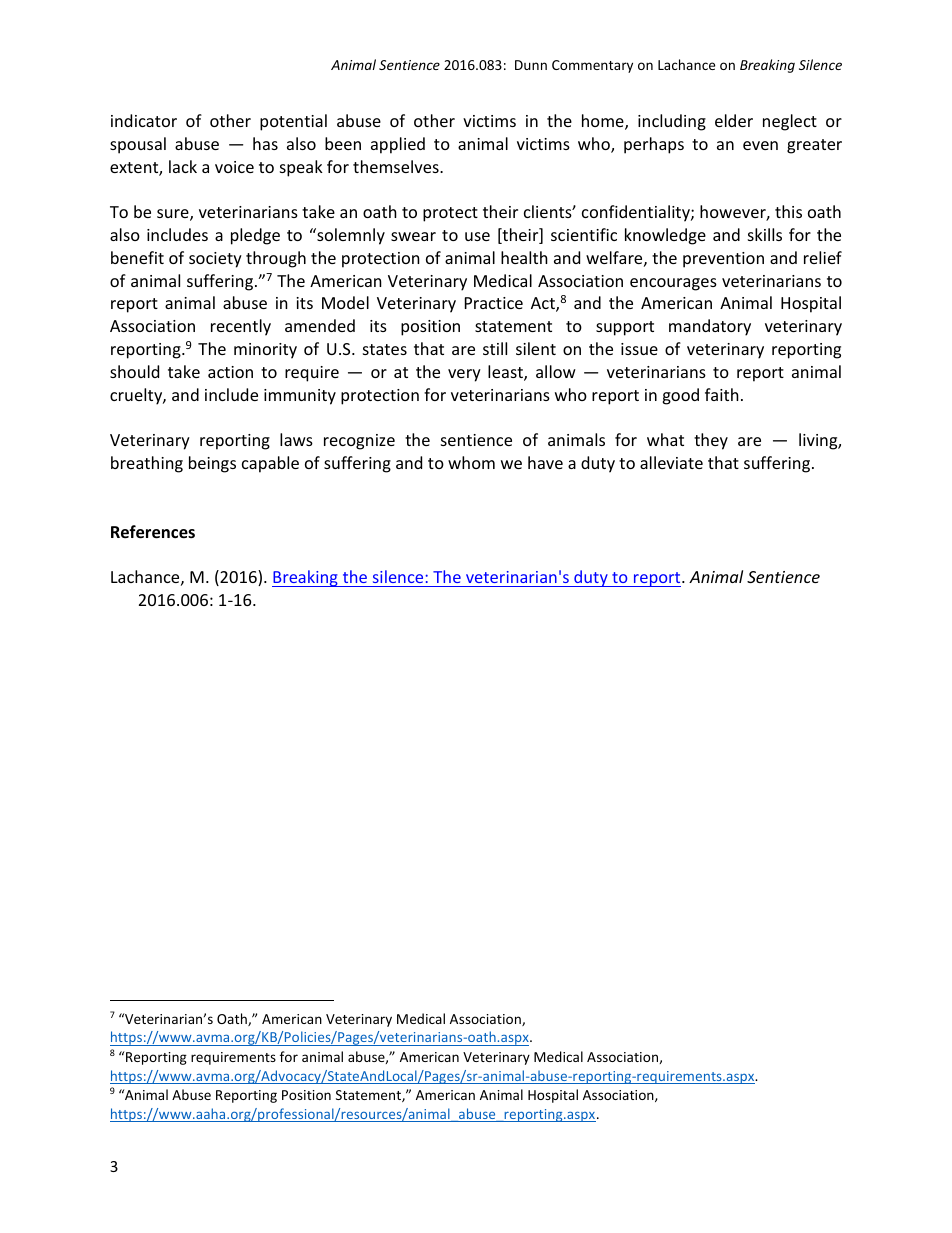 Image resolution: width=952 pixels, height=1233 pixels. Describe the element at coordinates (153, 532) in the screenshot. I see `References` at that location.
